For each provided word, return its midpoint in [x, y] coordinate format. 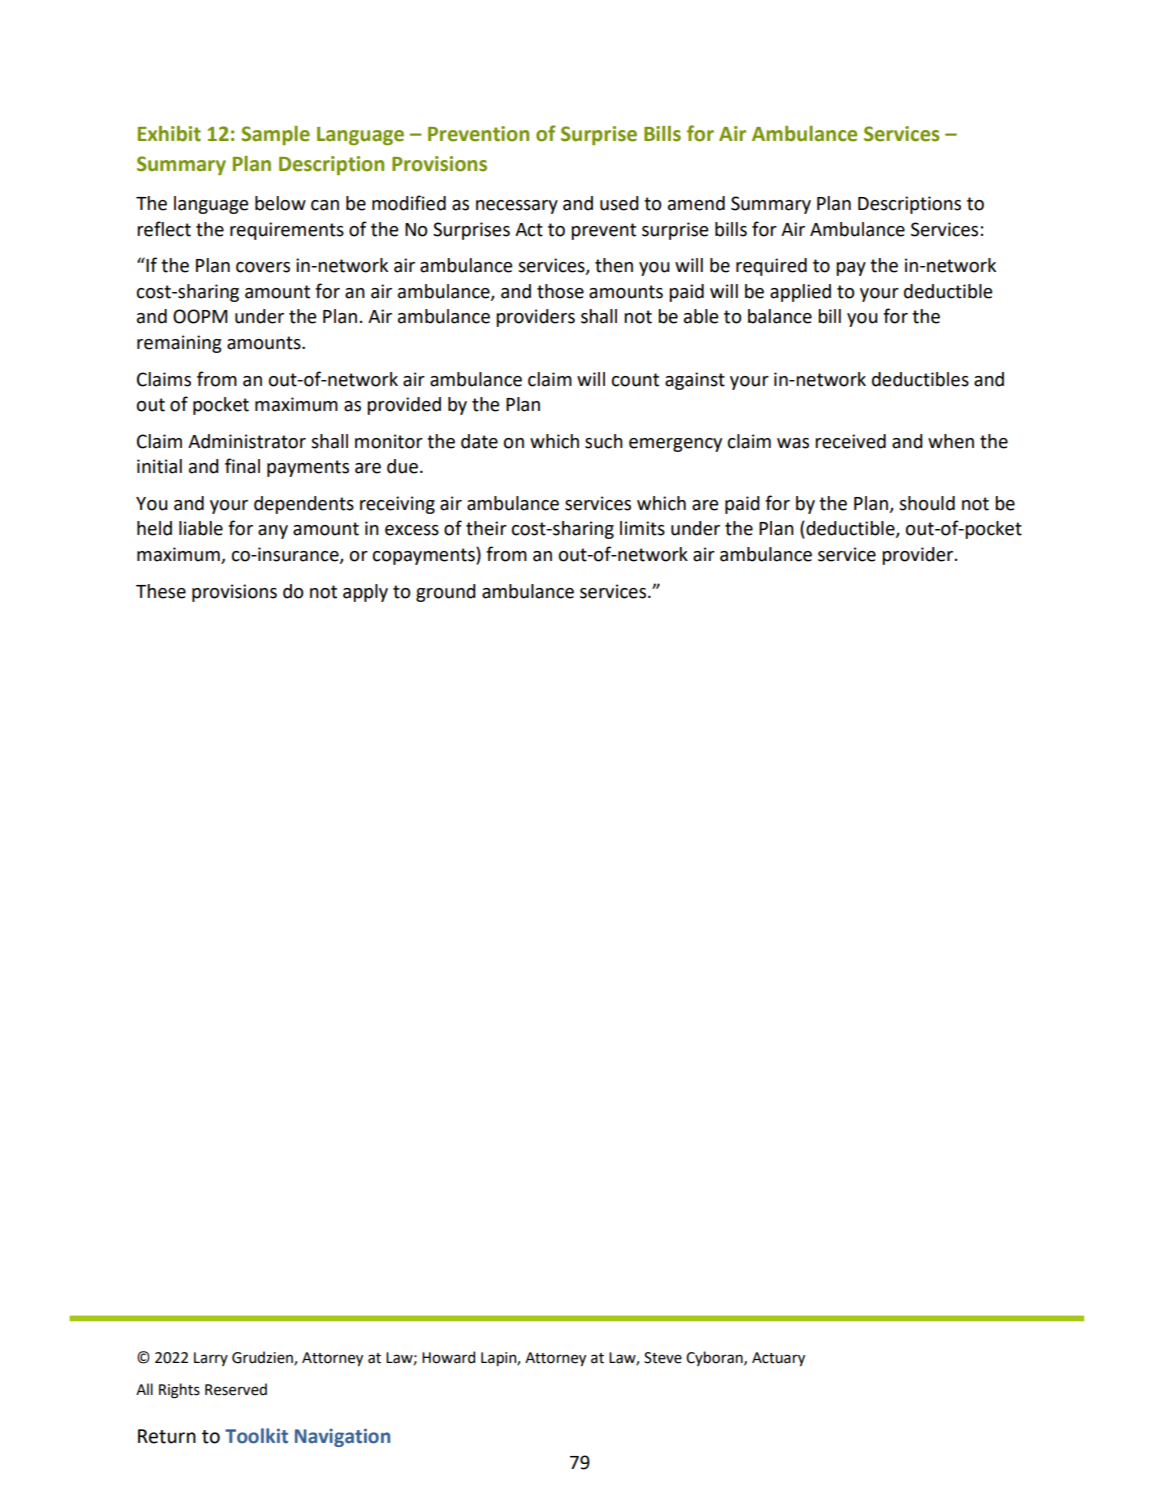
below [280, 203]
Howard [448, 1357]
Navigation [342, 1437]
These [161, 591]
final [242, 466]
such [604, 441]
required [771, 267]
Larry [211, 1359]
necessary [517, 207]
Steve [663, 1358]
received [850, 441]
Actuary [778, 1359]
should [927, 503]
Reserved [236, 1389]
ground [446, 593]
